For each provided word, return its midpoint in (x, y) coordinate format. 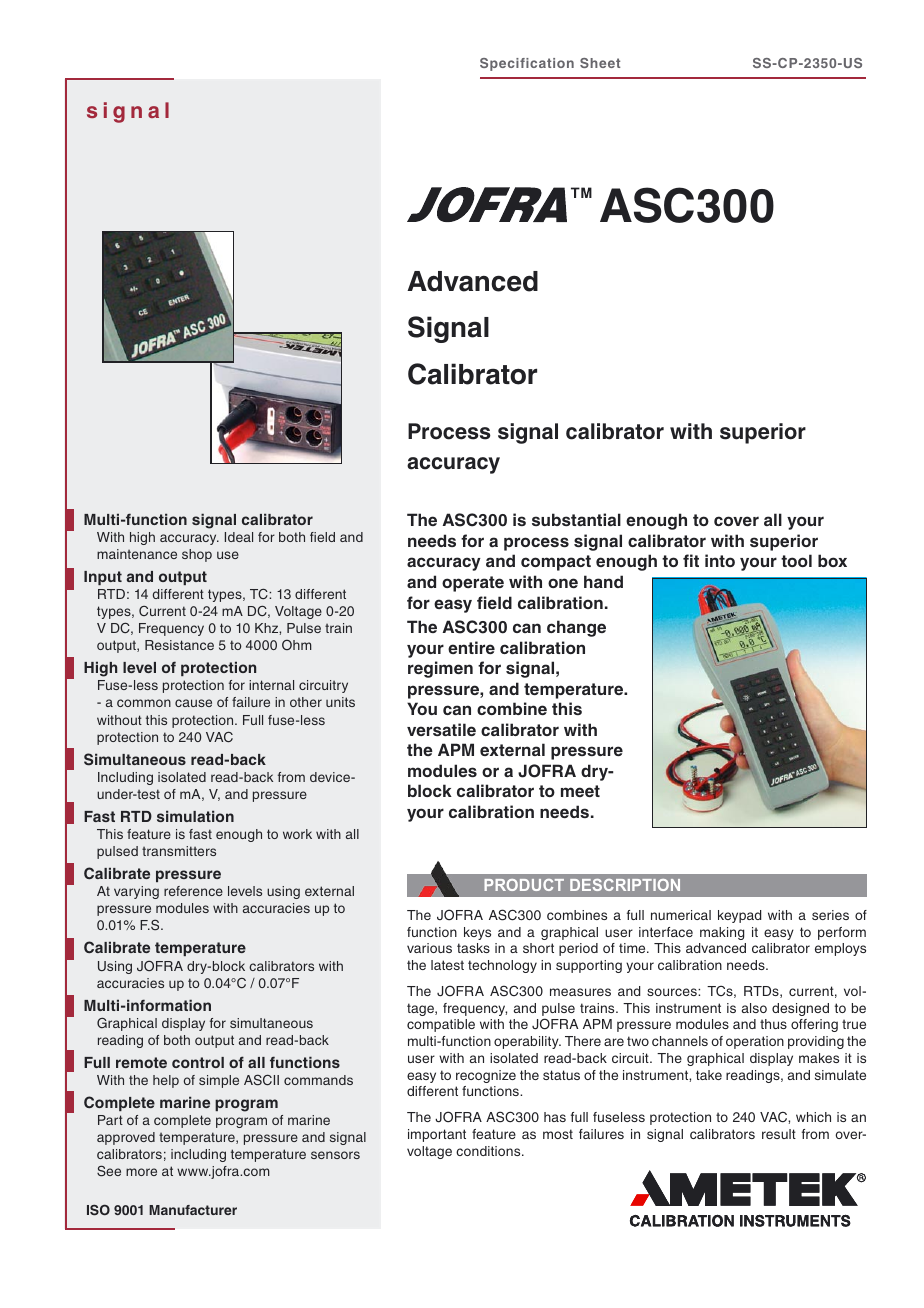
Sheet (600, 63)
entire (471, 647)
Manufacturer (193, 1210)
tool (796, 560)
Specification (527, 64)
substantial (576, 519)
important (437, 1135)
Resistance (179, 645)
